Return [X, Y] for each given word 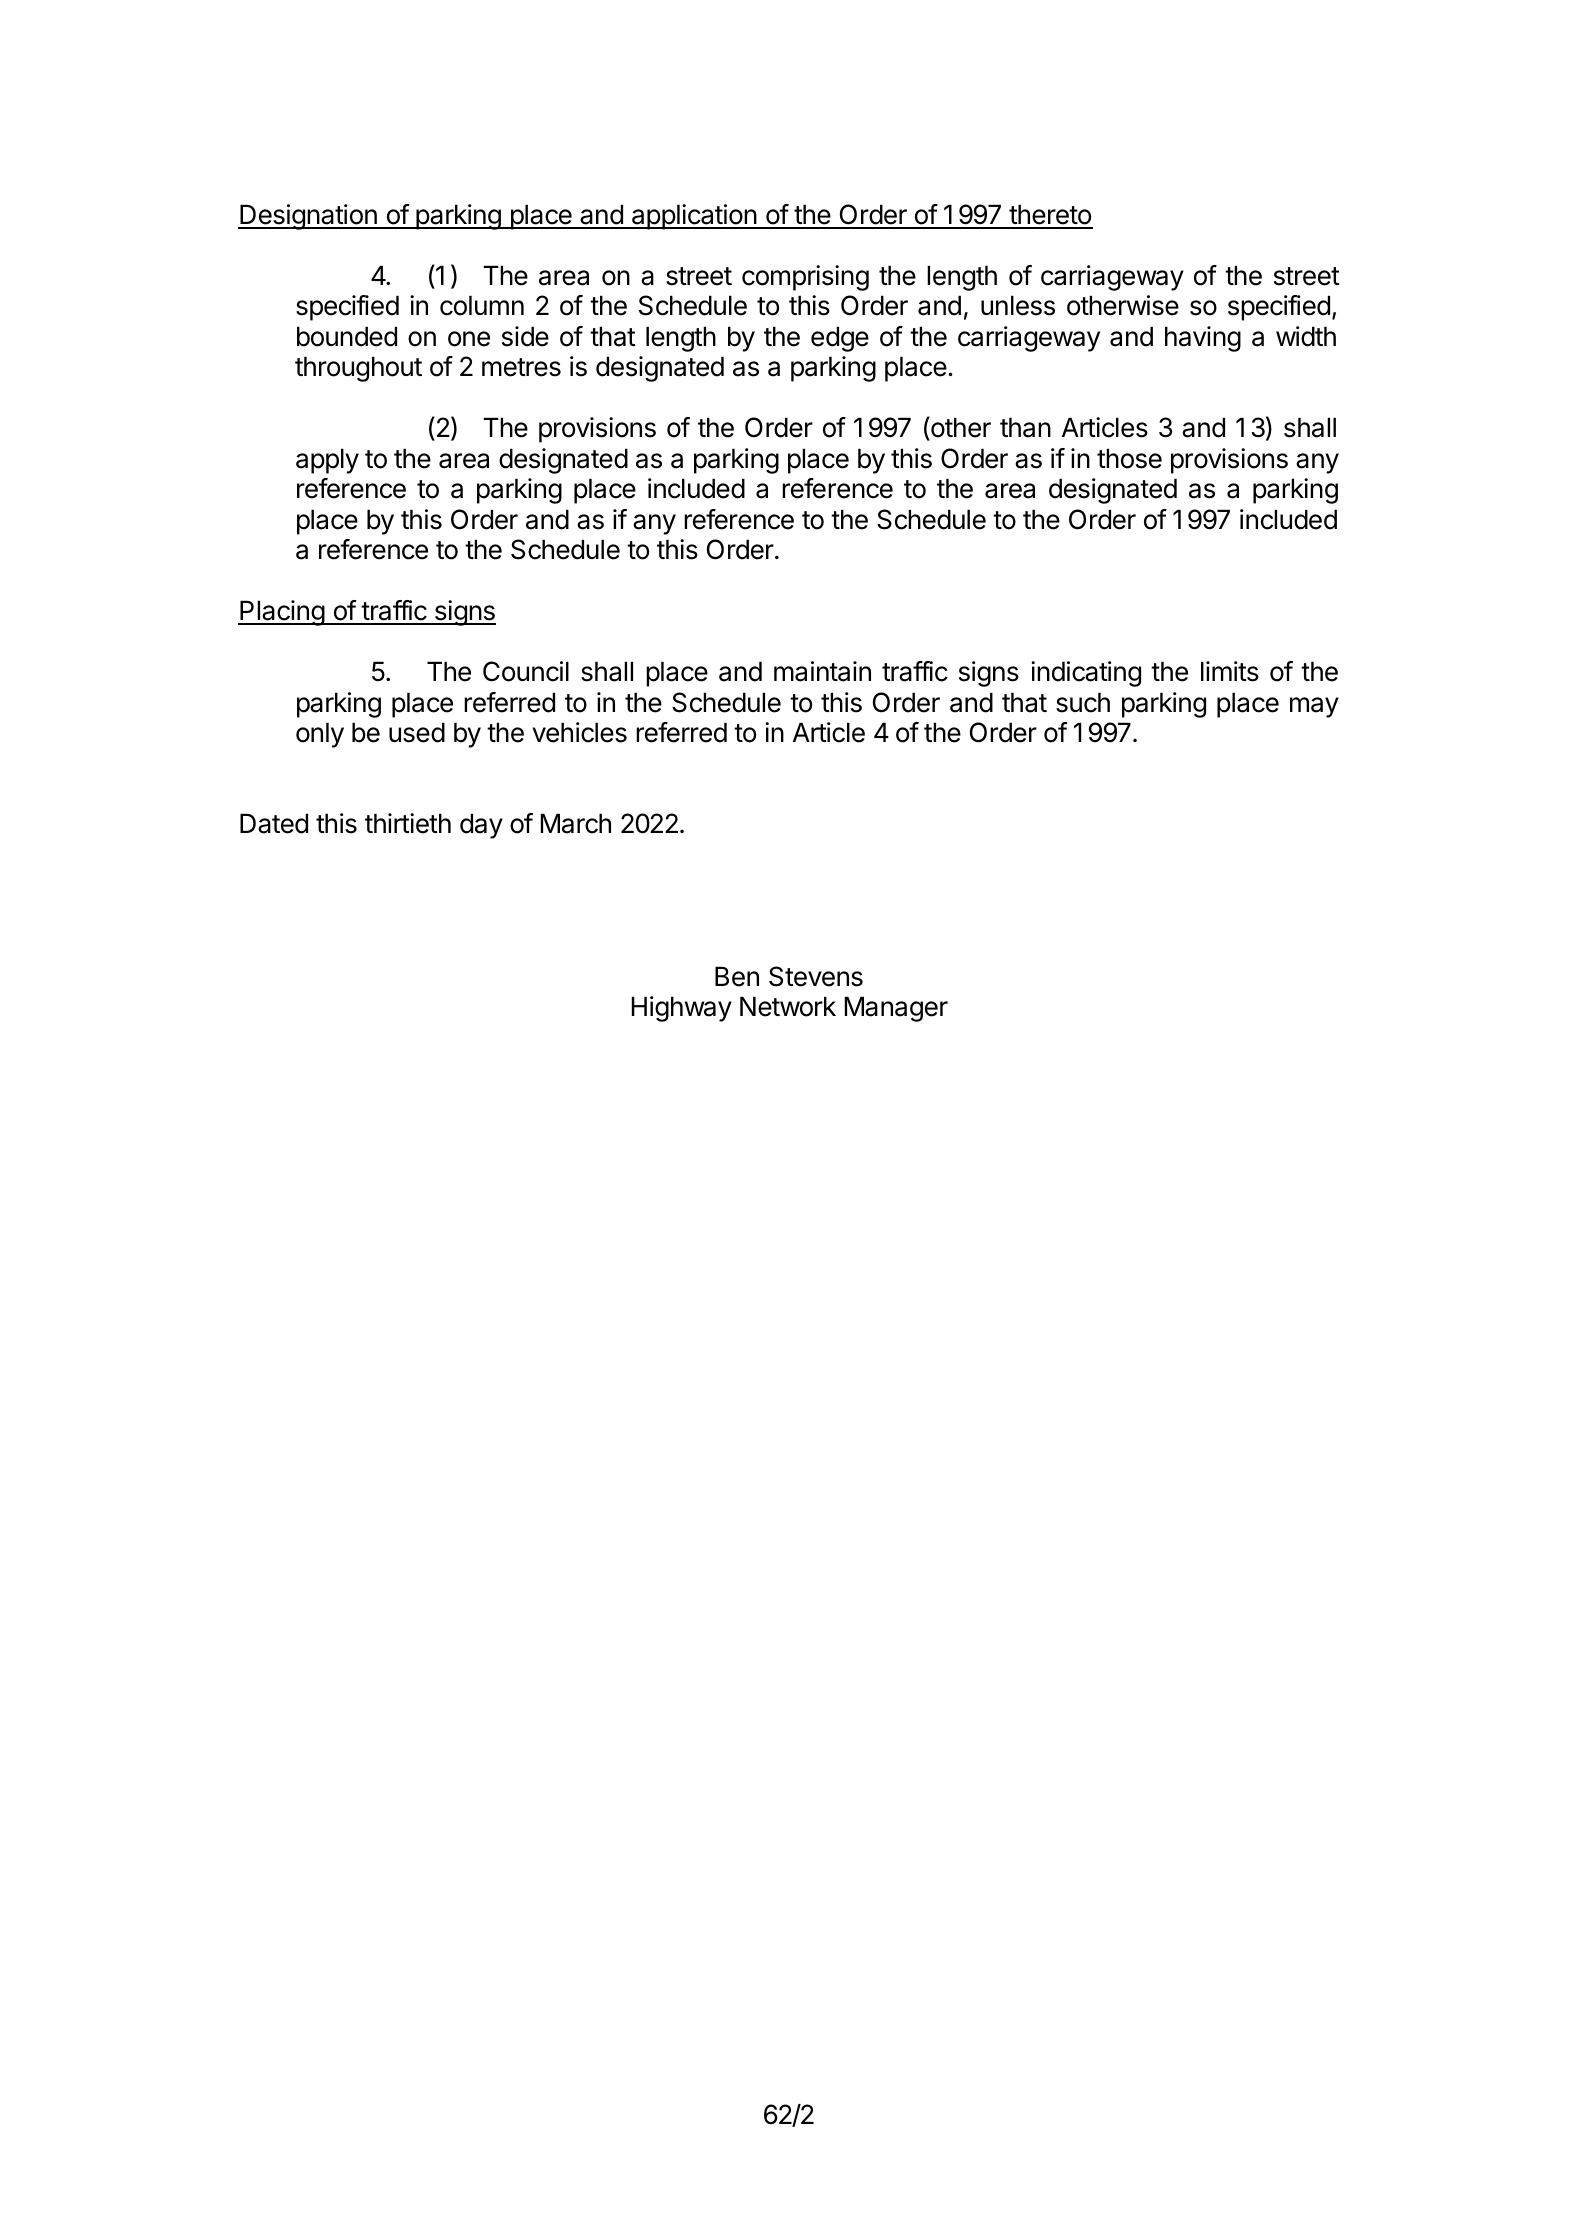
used [417, 732]
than [1025, 427]
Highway [682, 1009]
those [1129, 458]
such [1083, 702]
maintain [822, 671]
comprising [805, 278]
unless [1018, 305]
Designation [308, 217]
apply [327, 461]
